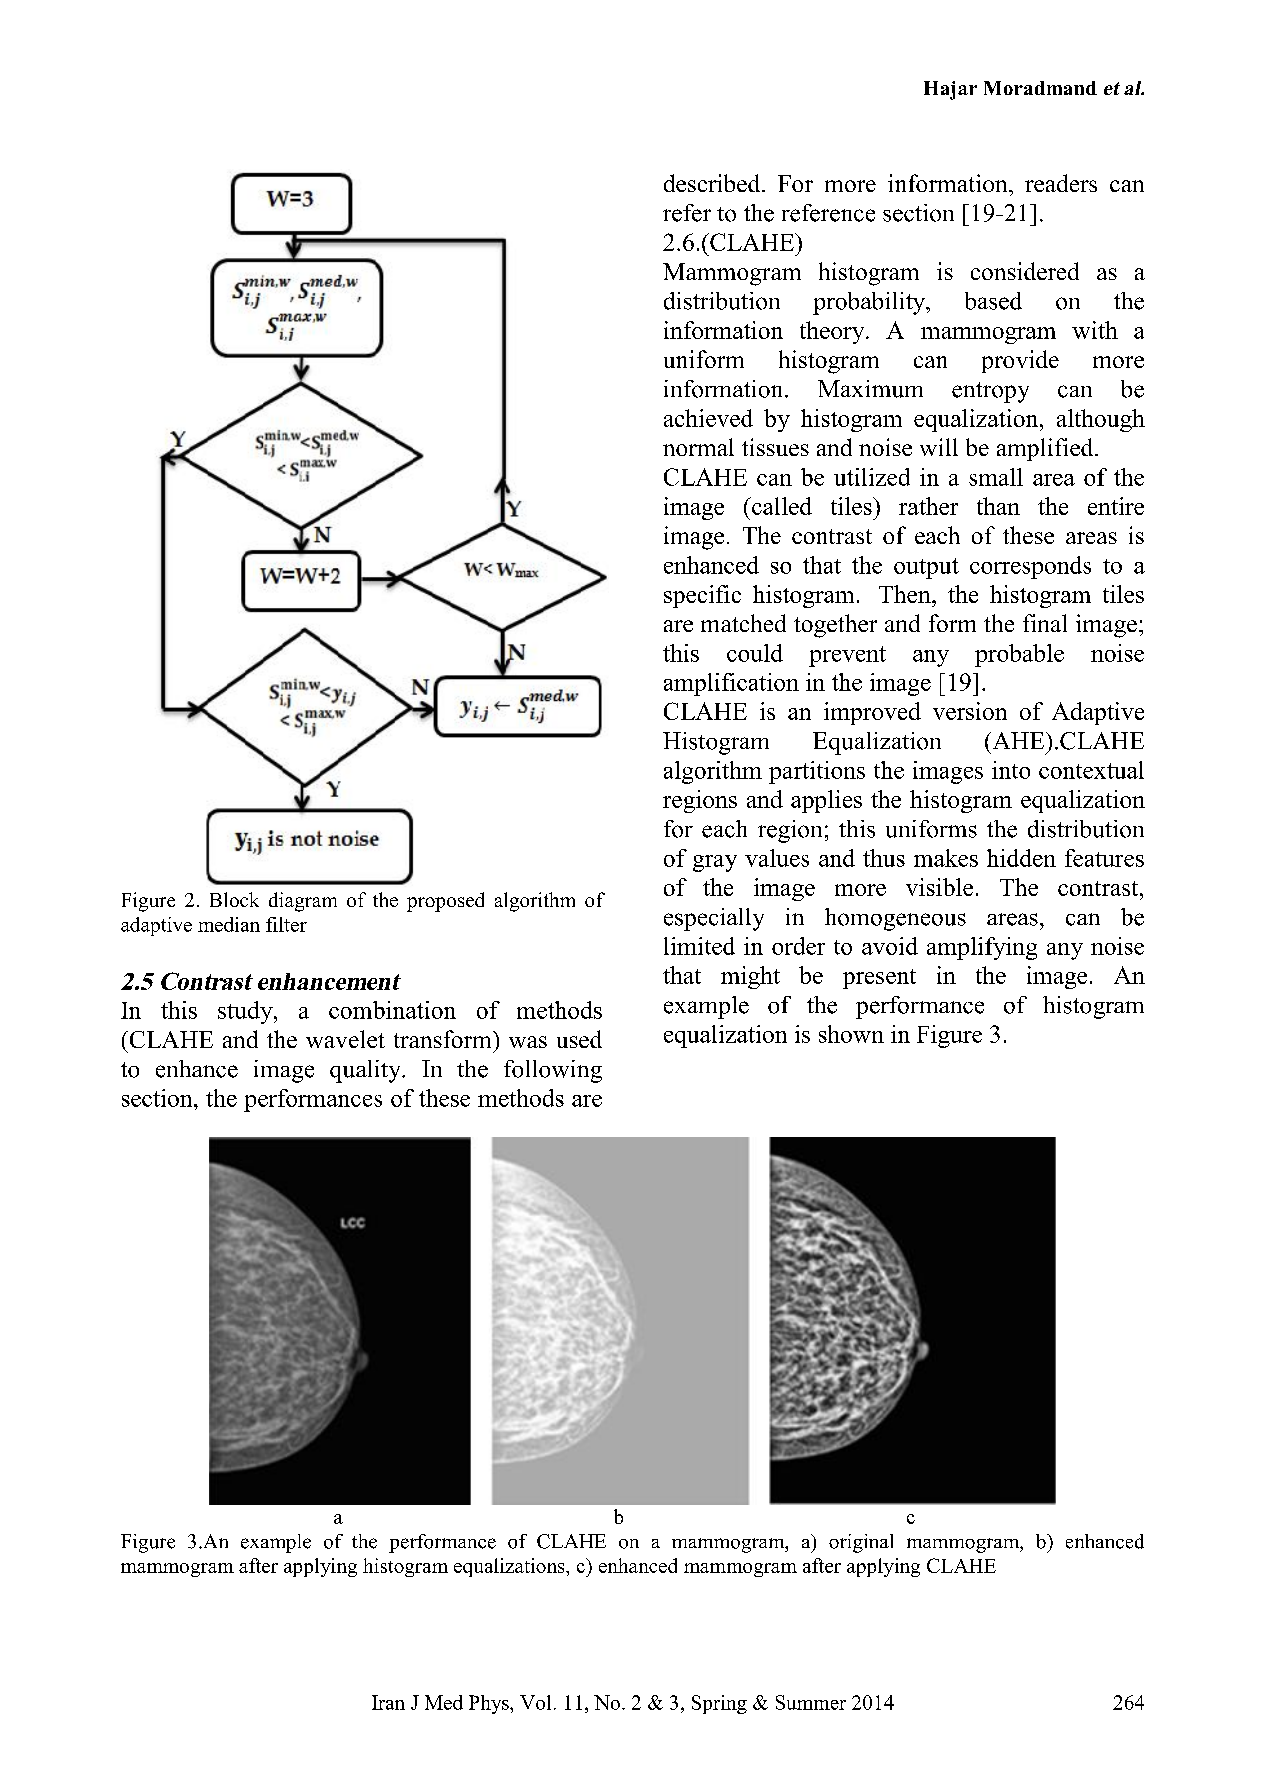 The height and width of the image is (1790, 1265). What do you see at coordinates (1061, 183) in the image?
I see `readers` at bounding box center [1061, 183].
